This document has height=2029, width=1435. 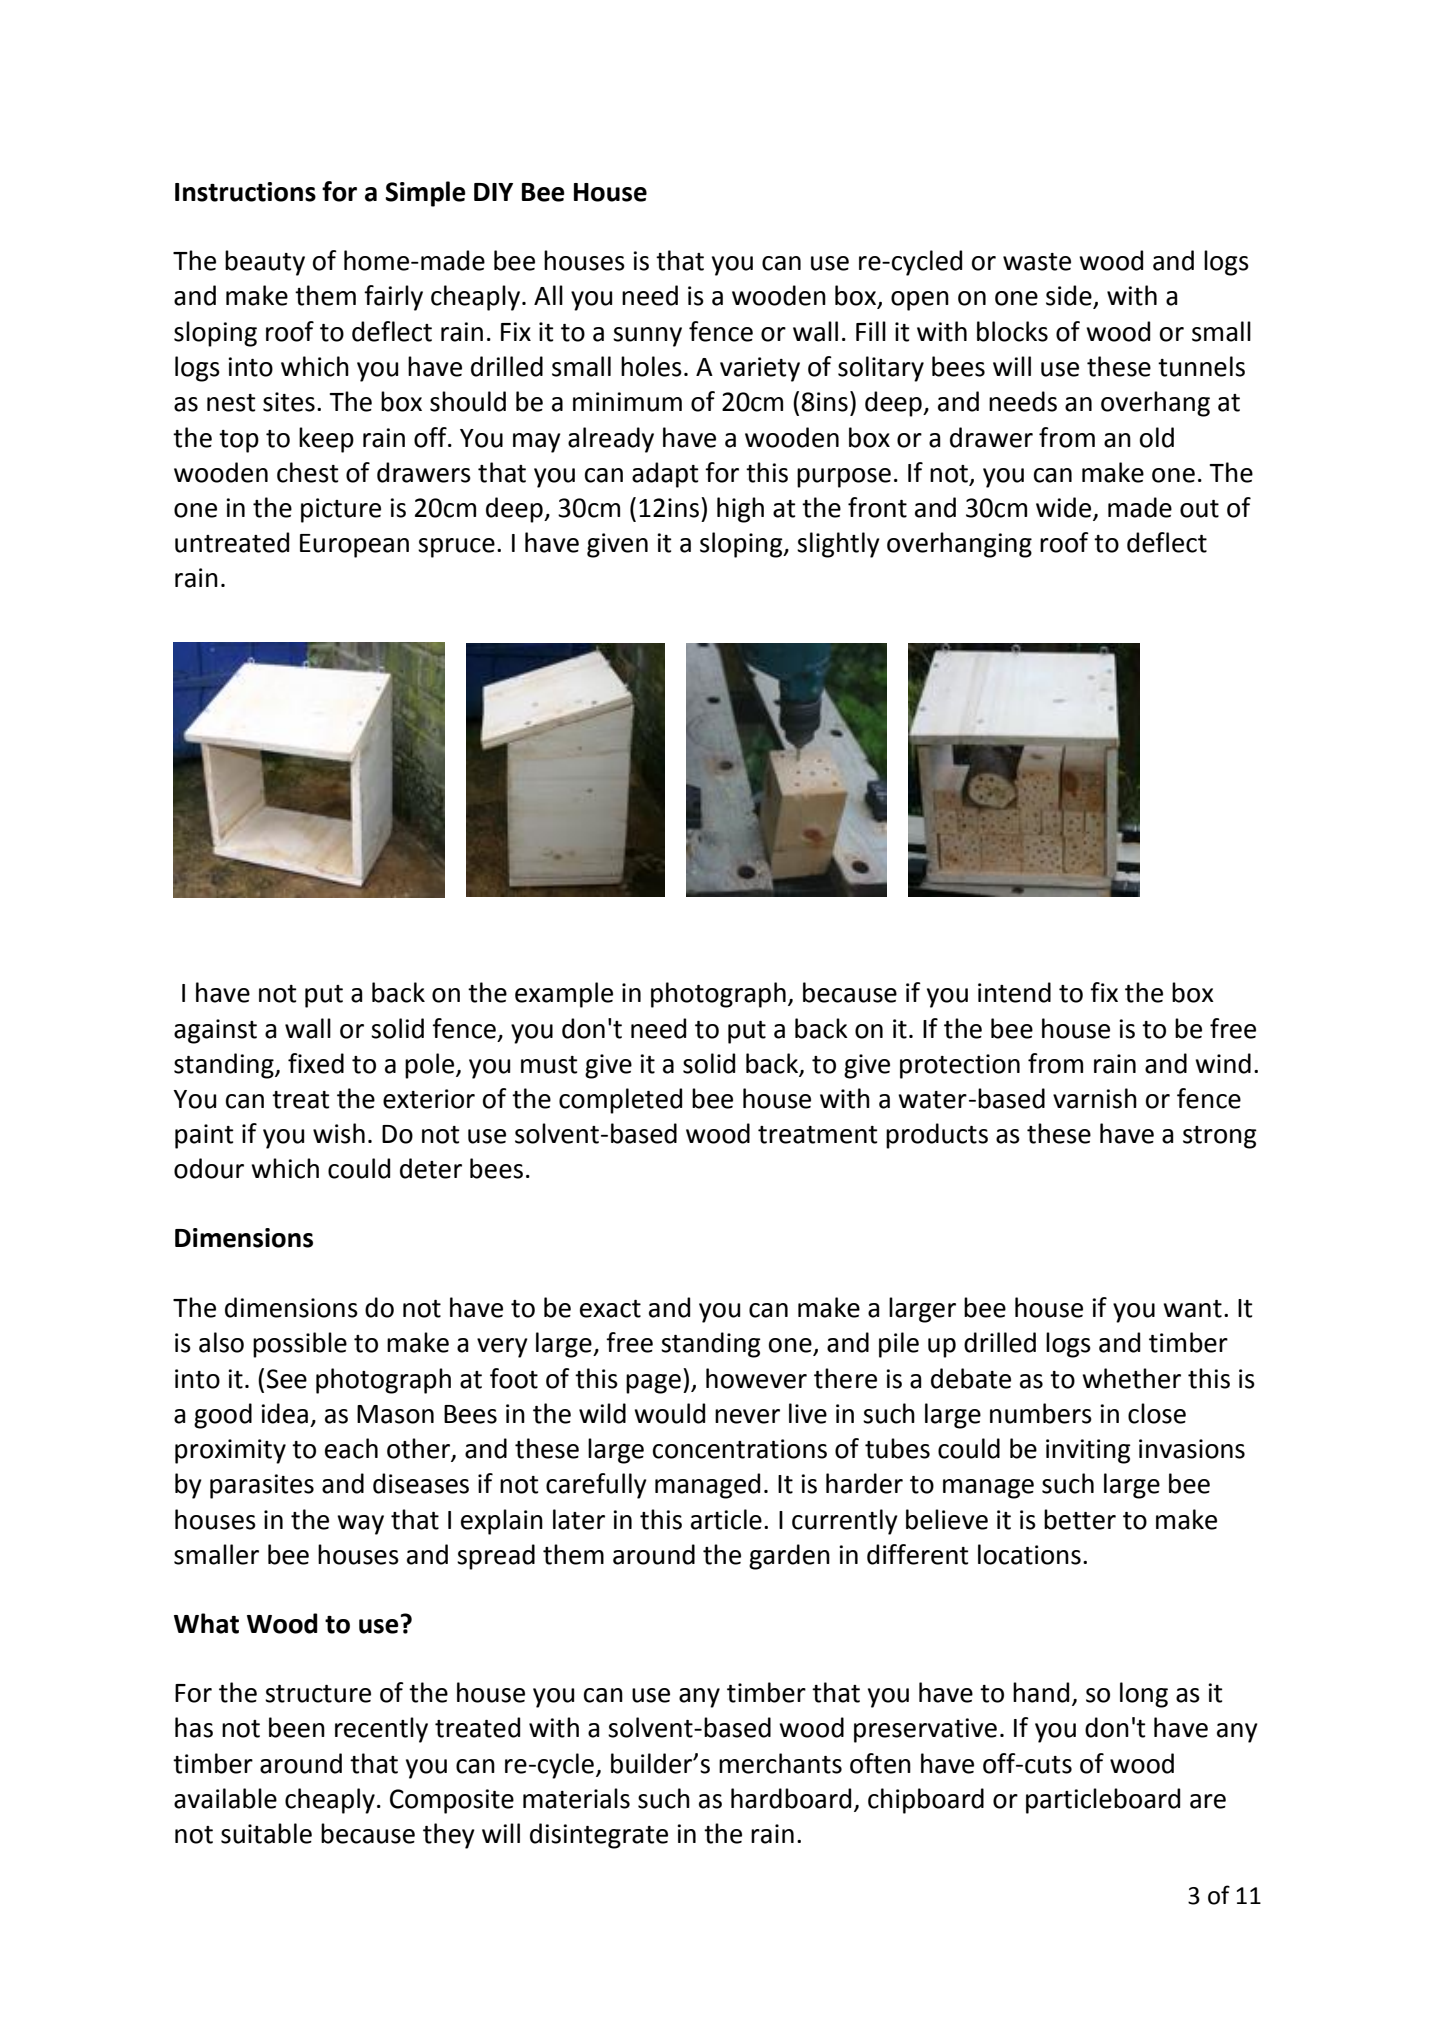 What do you see at coordinates (780, 1763) in the document?
I see `merchants` at bounding box center [780, 1763].
